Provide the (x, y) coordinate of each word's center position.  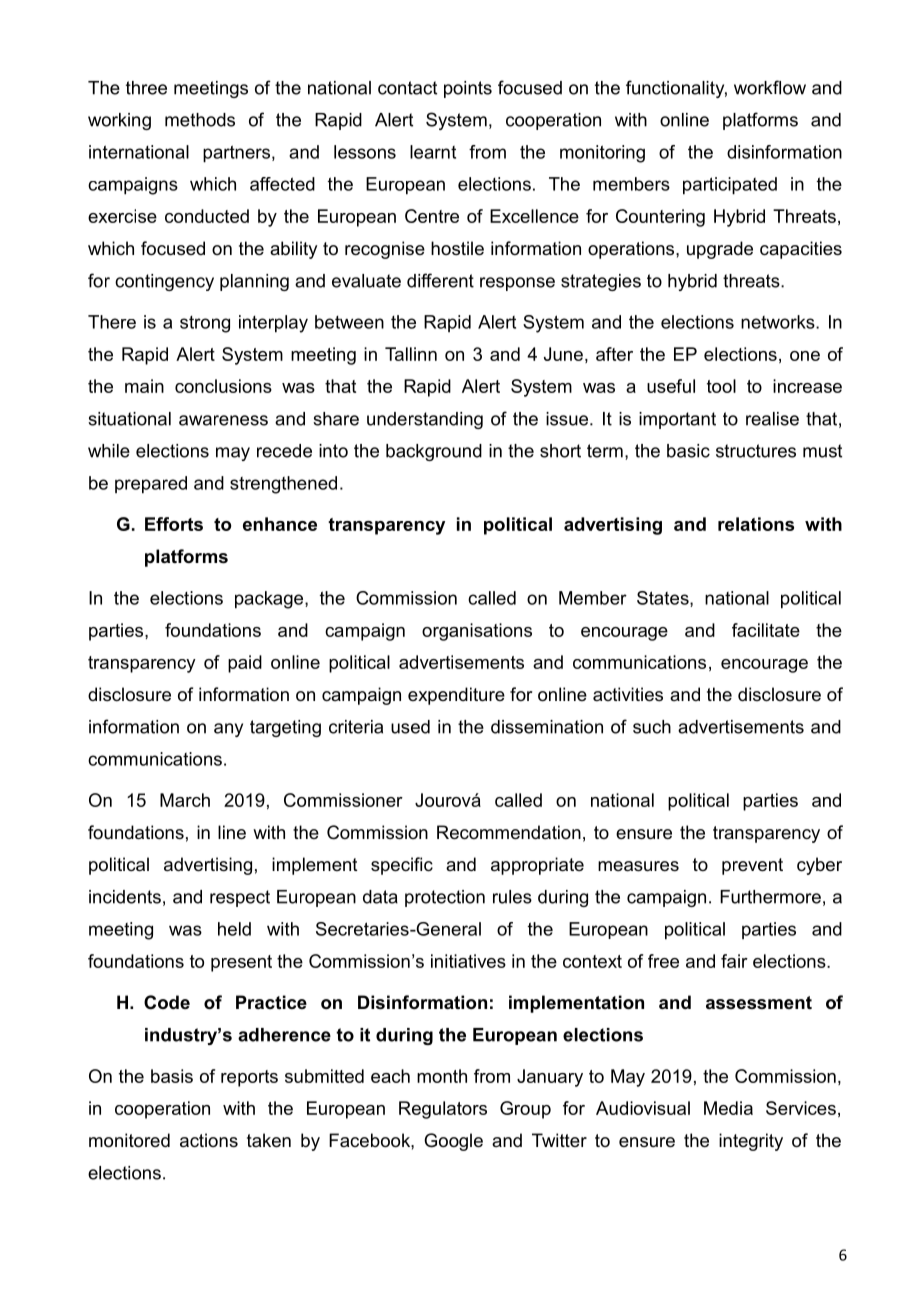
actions (209, 1140)
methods (200, 120)
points (468, 89)
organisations (477, 632)
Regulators (443, 1110)
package (270, 600)
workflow (770, 87)
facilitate (766, 630)
